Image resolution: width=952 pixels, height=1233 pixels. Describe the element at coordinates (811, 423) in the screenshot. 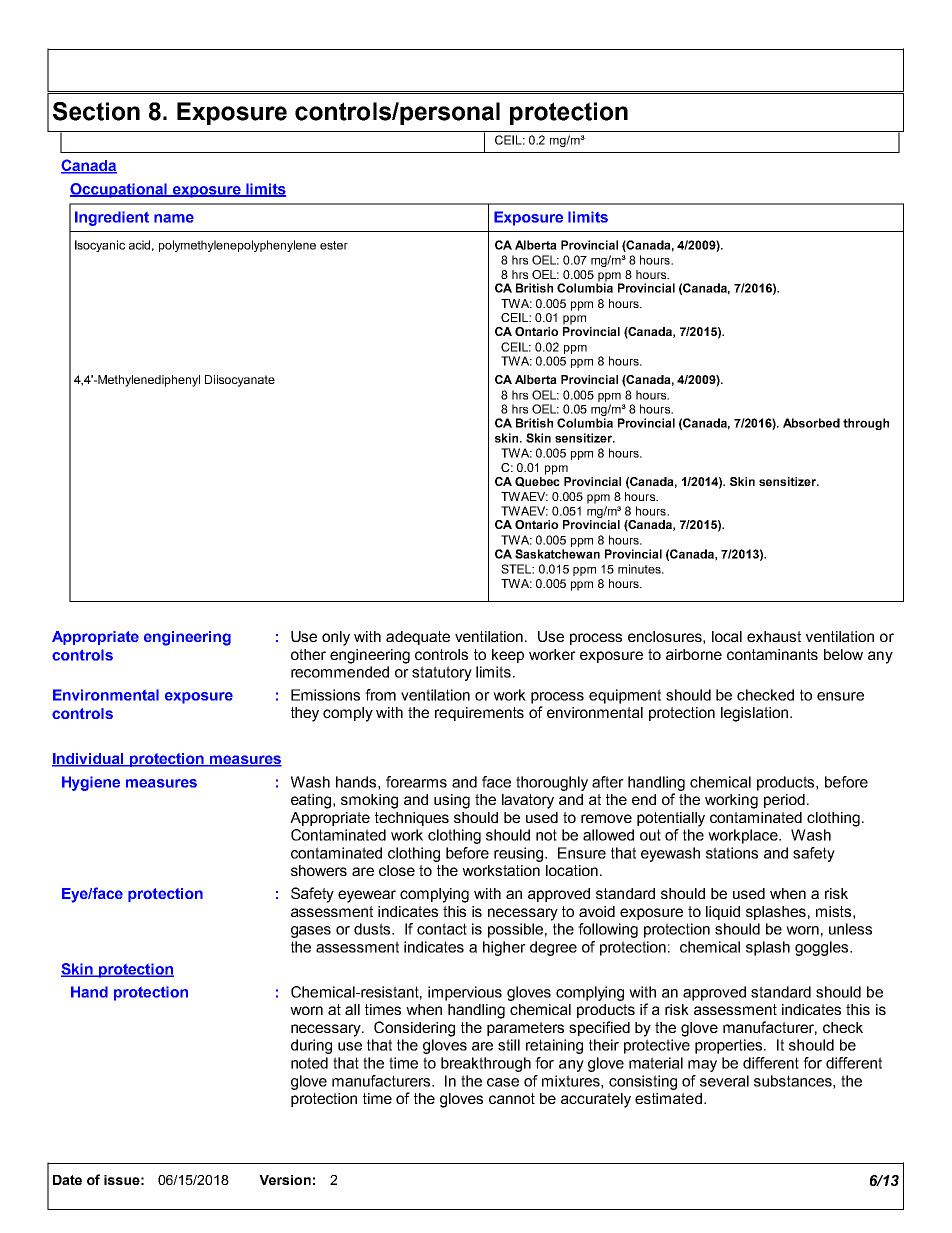

I see `Absorbed` at that location.
